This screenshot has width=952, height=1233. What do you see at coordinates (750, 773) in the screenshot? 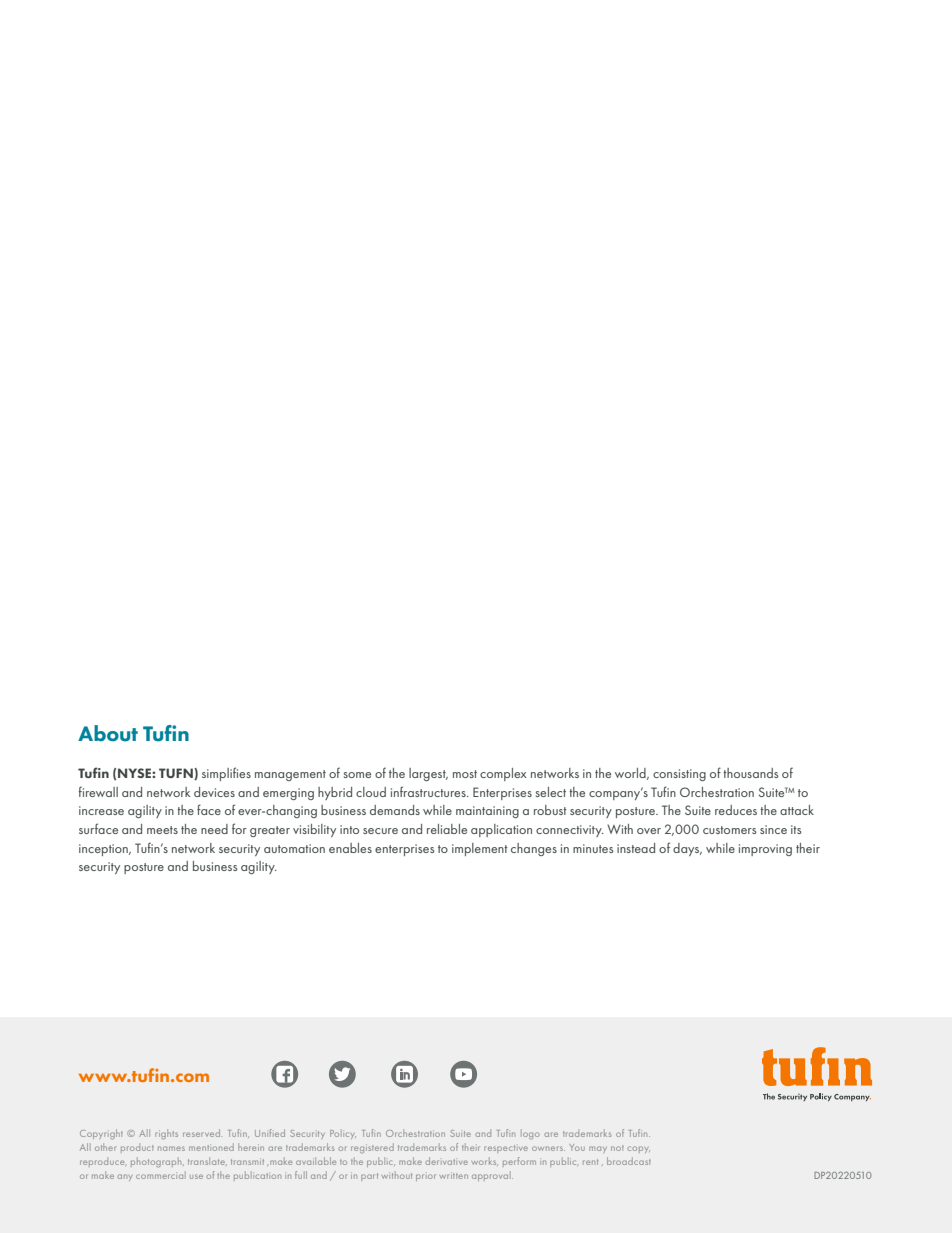
I see `thousands` at bounding box center [750, 773].
